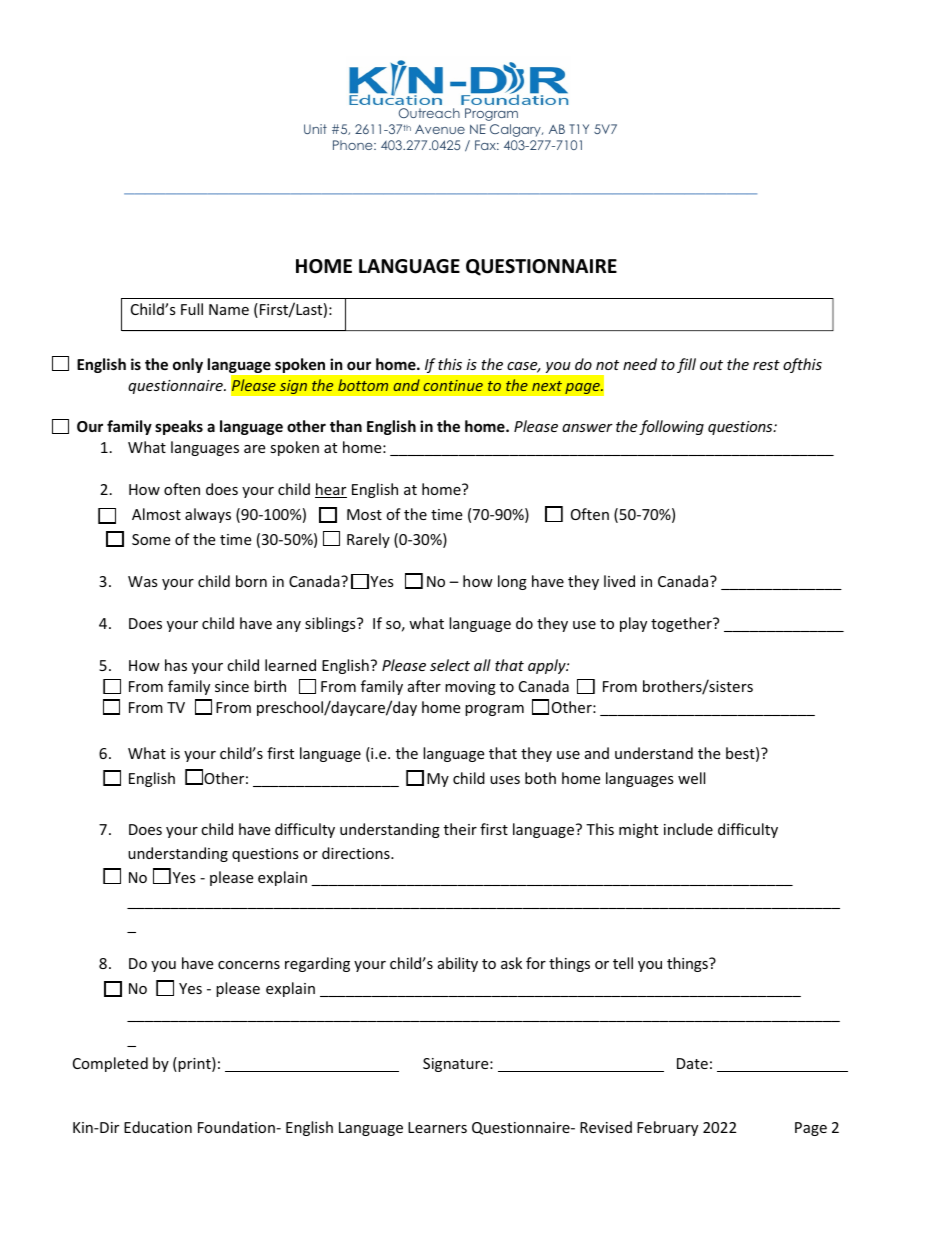  What do you see at coordinates (158, 1127) in the image?
I see `Education` at bounding box center [158, 1127].
